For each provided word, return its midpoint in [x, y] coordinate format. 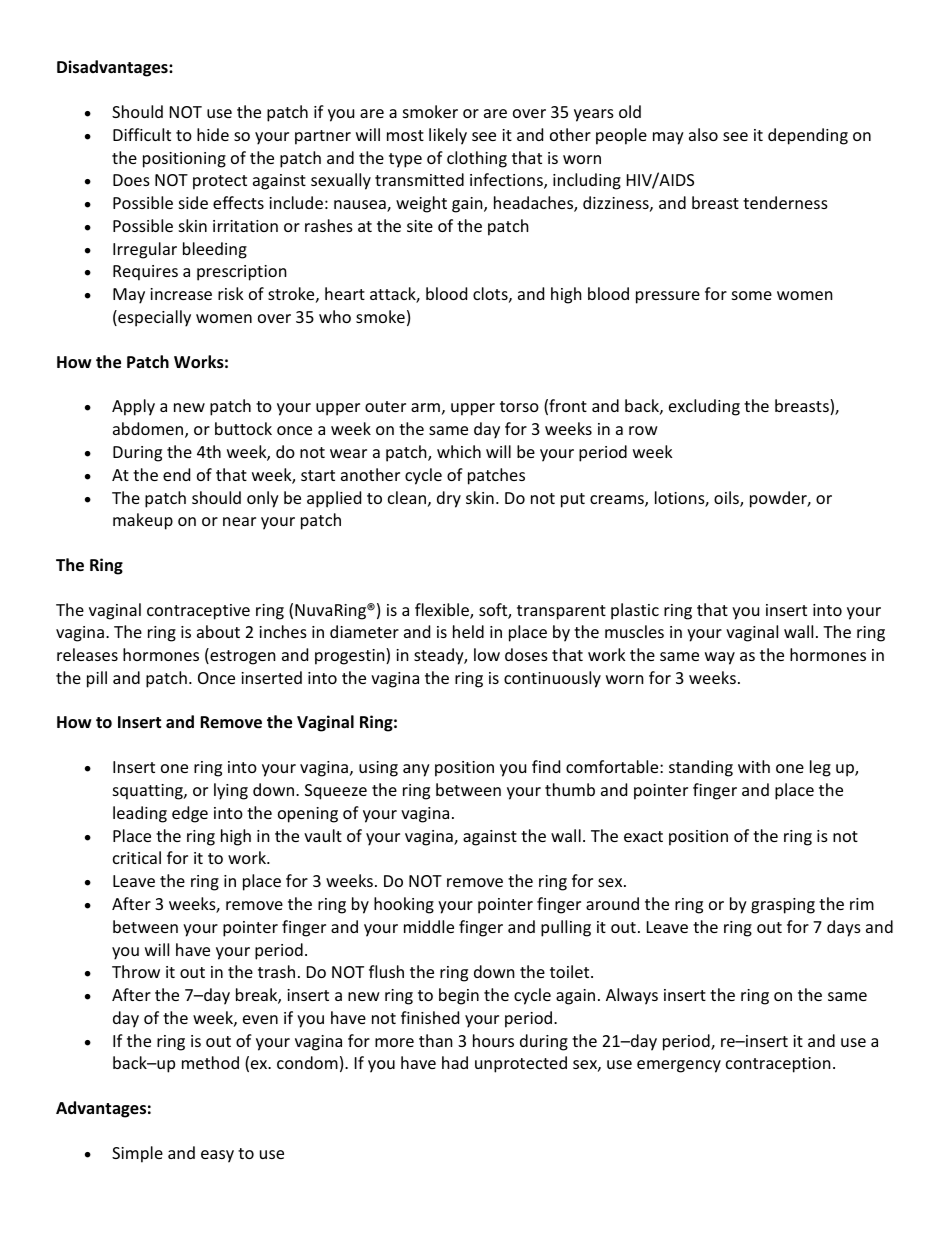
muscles [634, 631]
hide [213, 134]
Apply [133, 407]
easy [217, 1156]
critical [137, 857]
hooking [404, 905]
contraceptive [198, 612]
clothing [477, 159]
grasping [783, 906]
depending [808, 136]
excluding [704, 407]
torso [519, 406]
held [468, 631]
